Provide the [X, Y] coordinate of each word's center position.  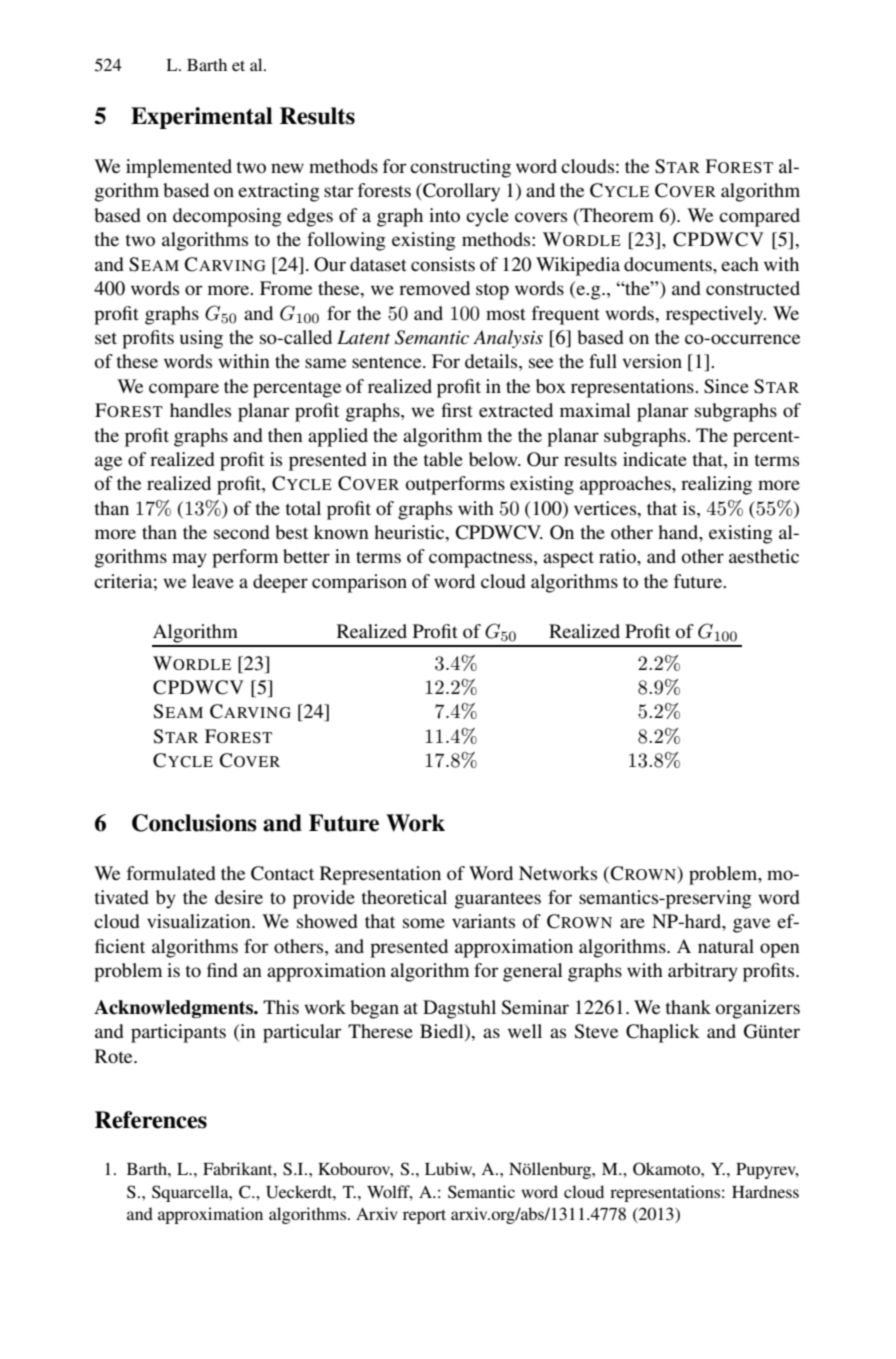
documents [669, 264]
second [242, 532]
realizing [716, 485]
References [151, 1120]
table [443, 459]
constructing [460, 168]
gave [751, 925]
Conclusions [194, 823]
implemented [179, 168]
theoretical [404, 897]
